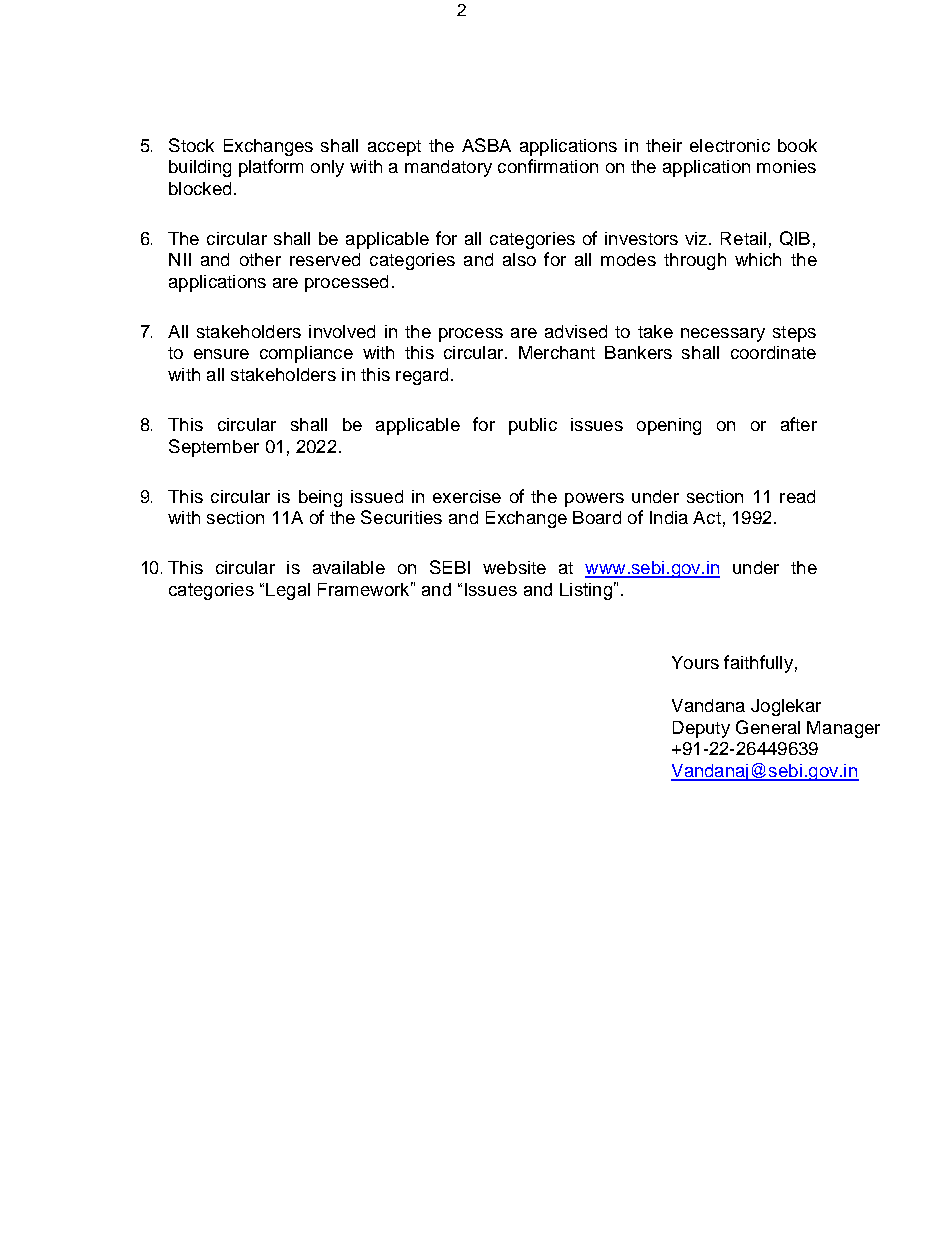 This document has height=1233, width=952. I want to click on exercise, so click(467, 496).
